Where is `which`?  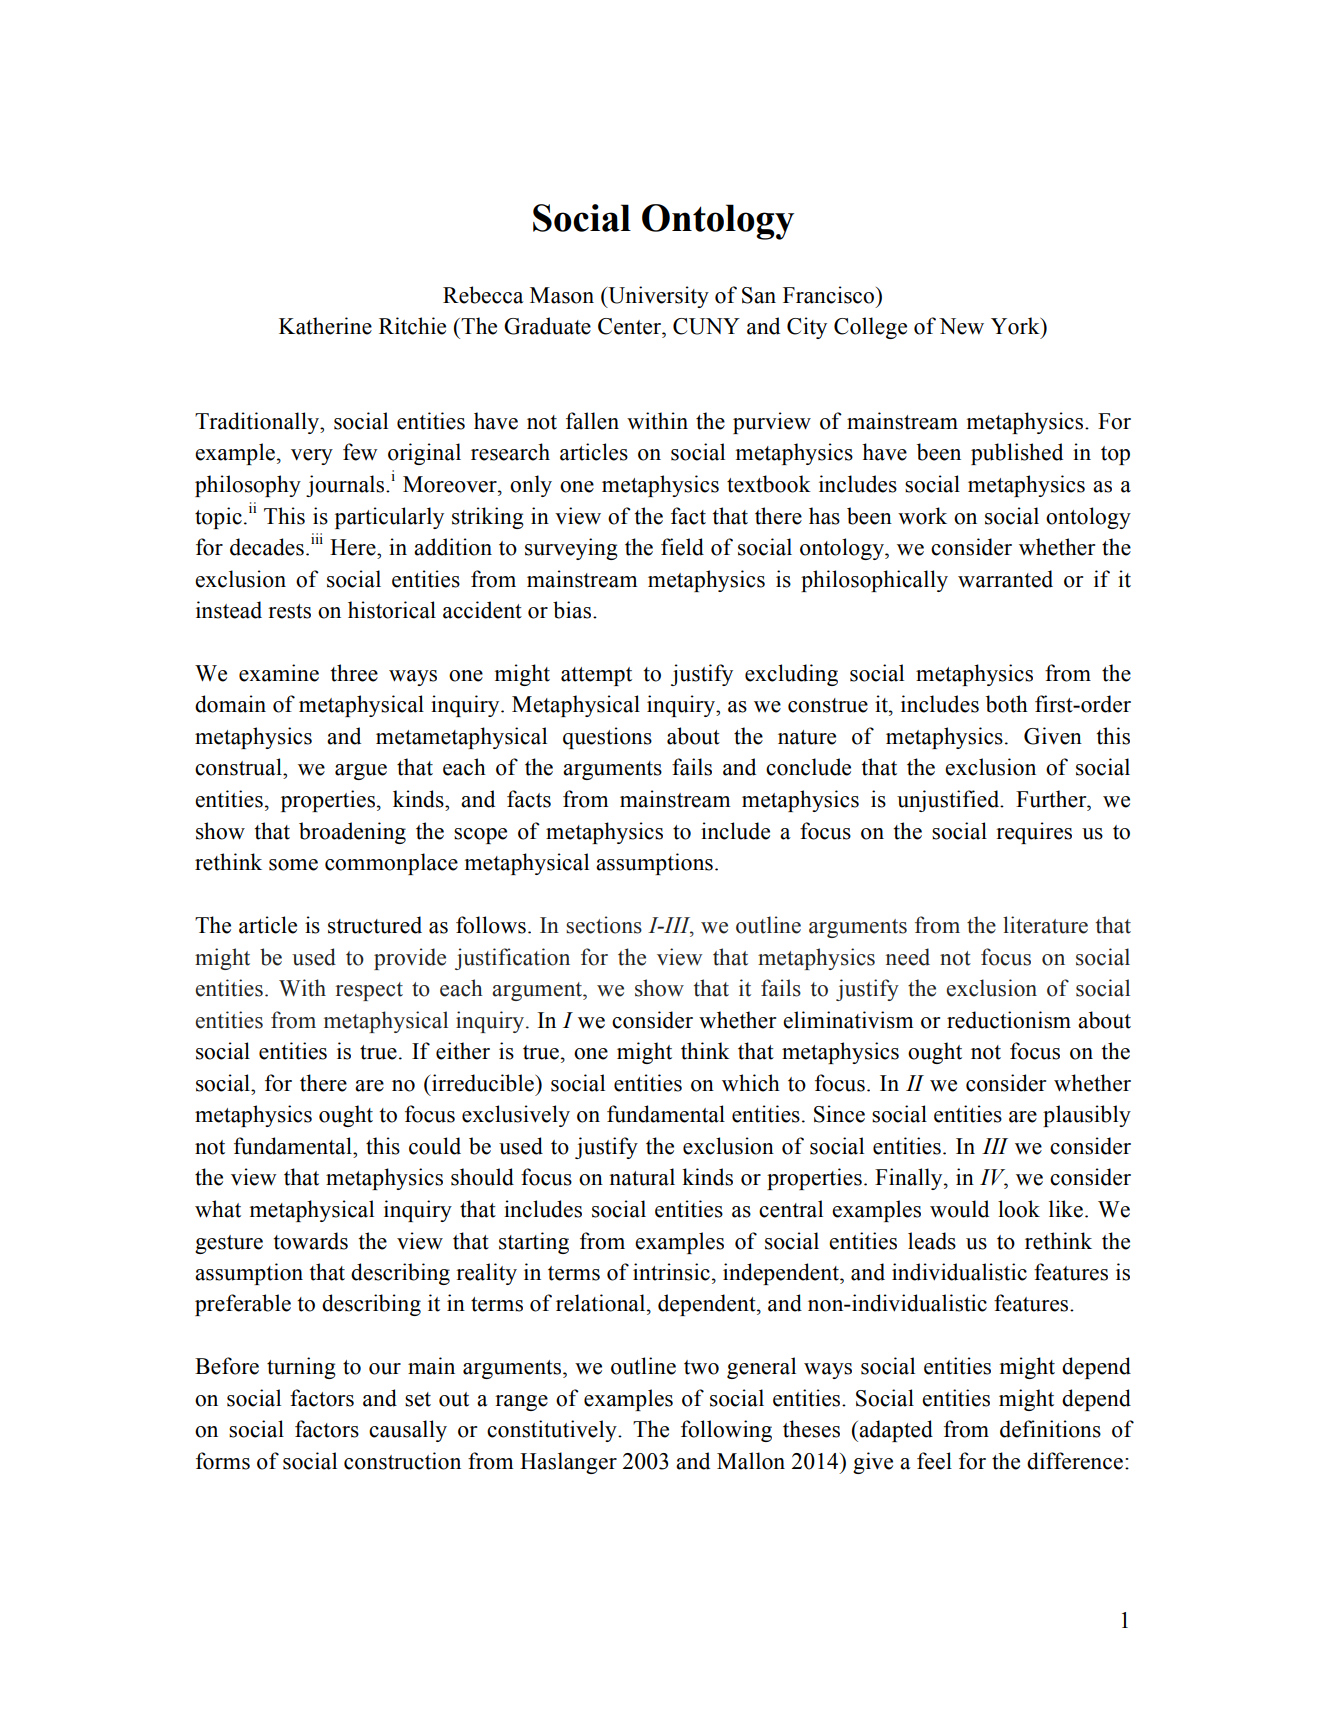
which is located at coordinates (751, 1083).
